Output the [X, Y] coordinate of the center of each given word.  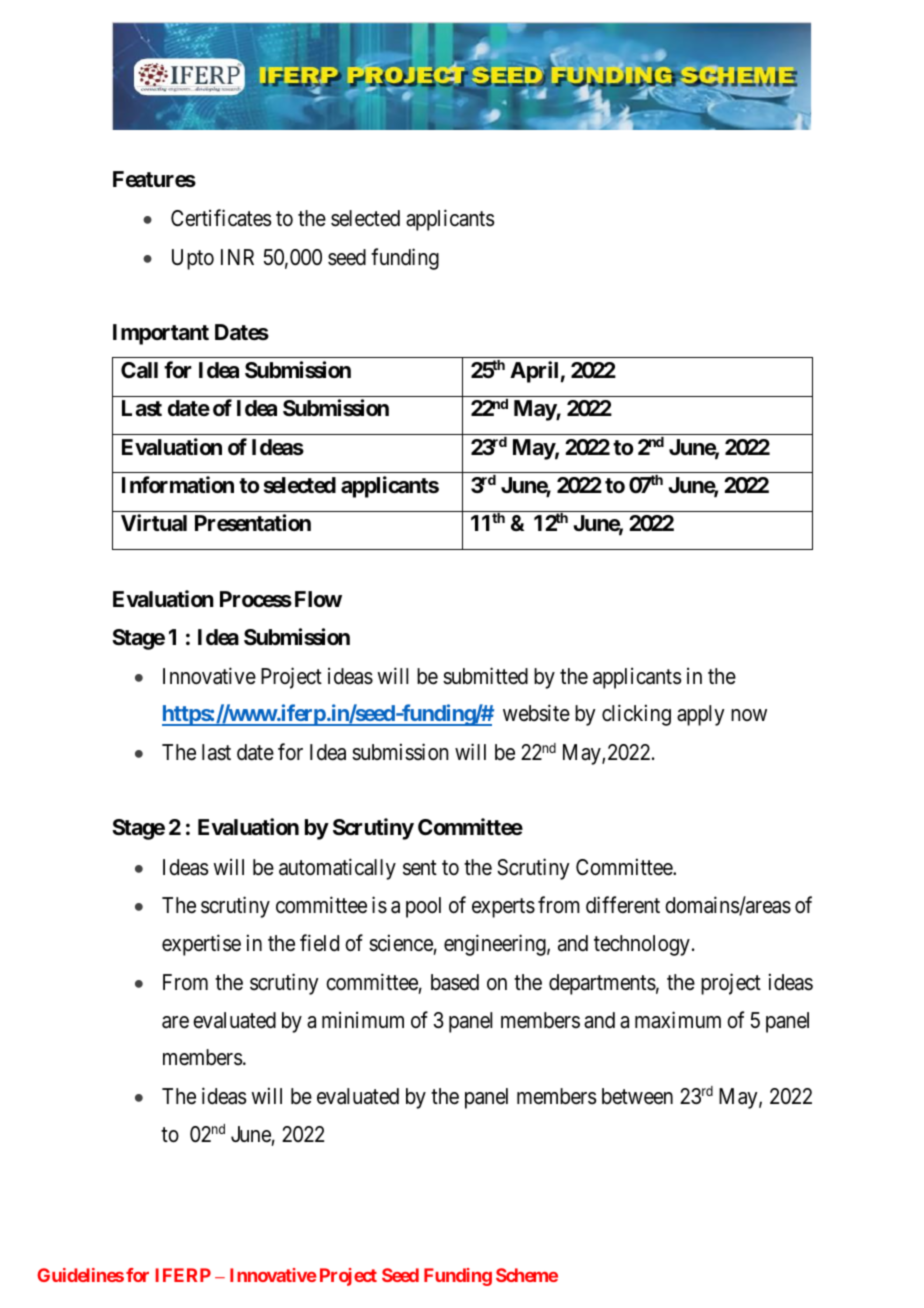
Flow [318, 599]
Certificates [221, 218]
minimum [363, 1019]
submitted [485, 676]
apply [701, 715]
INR [237, 257]
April [534, 372]
